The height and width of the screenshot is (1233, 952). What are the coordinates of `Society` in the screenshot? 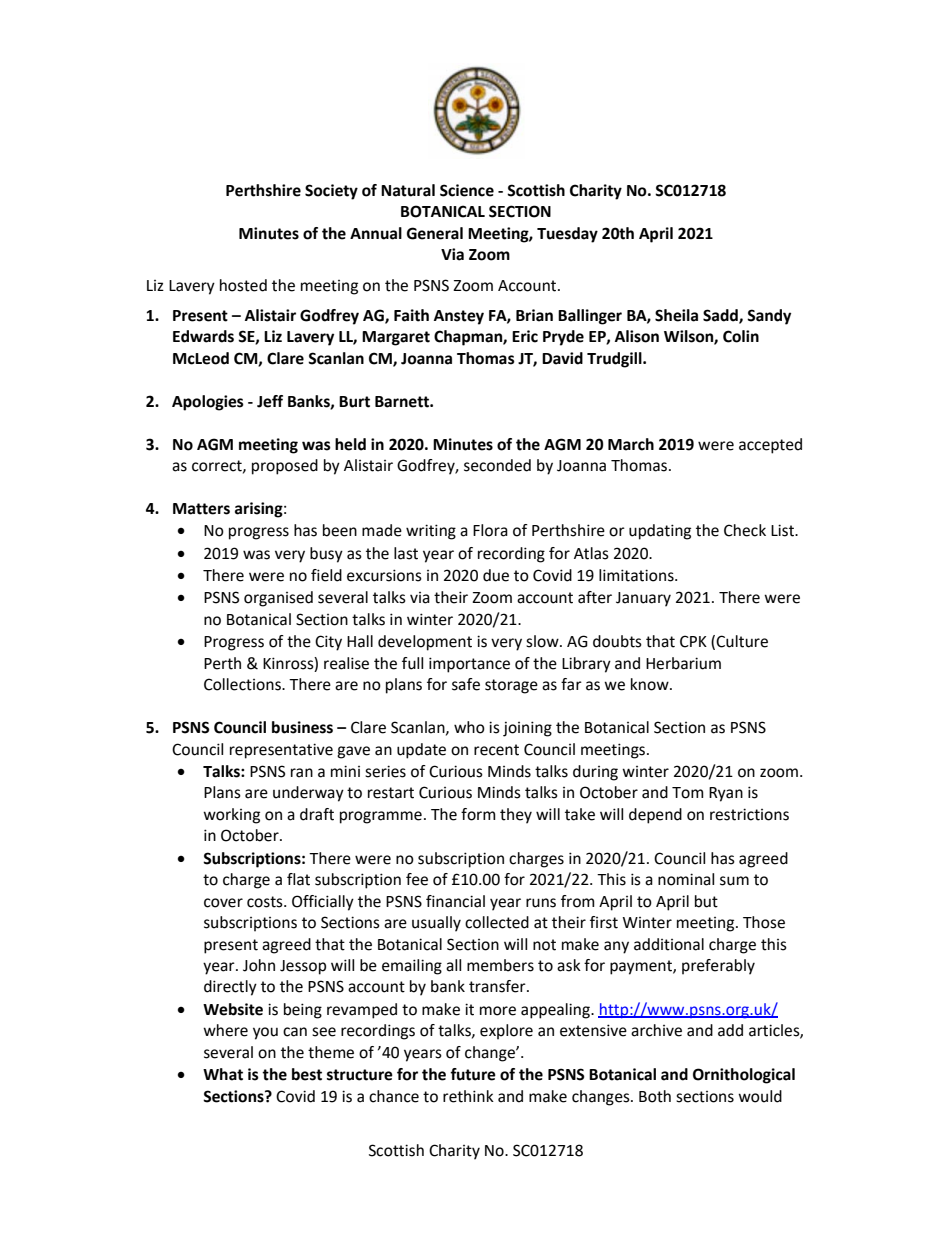 It's located at (331, 192).
